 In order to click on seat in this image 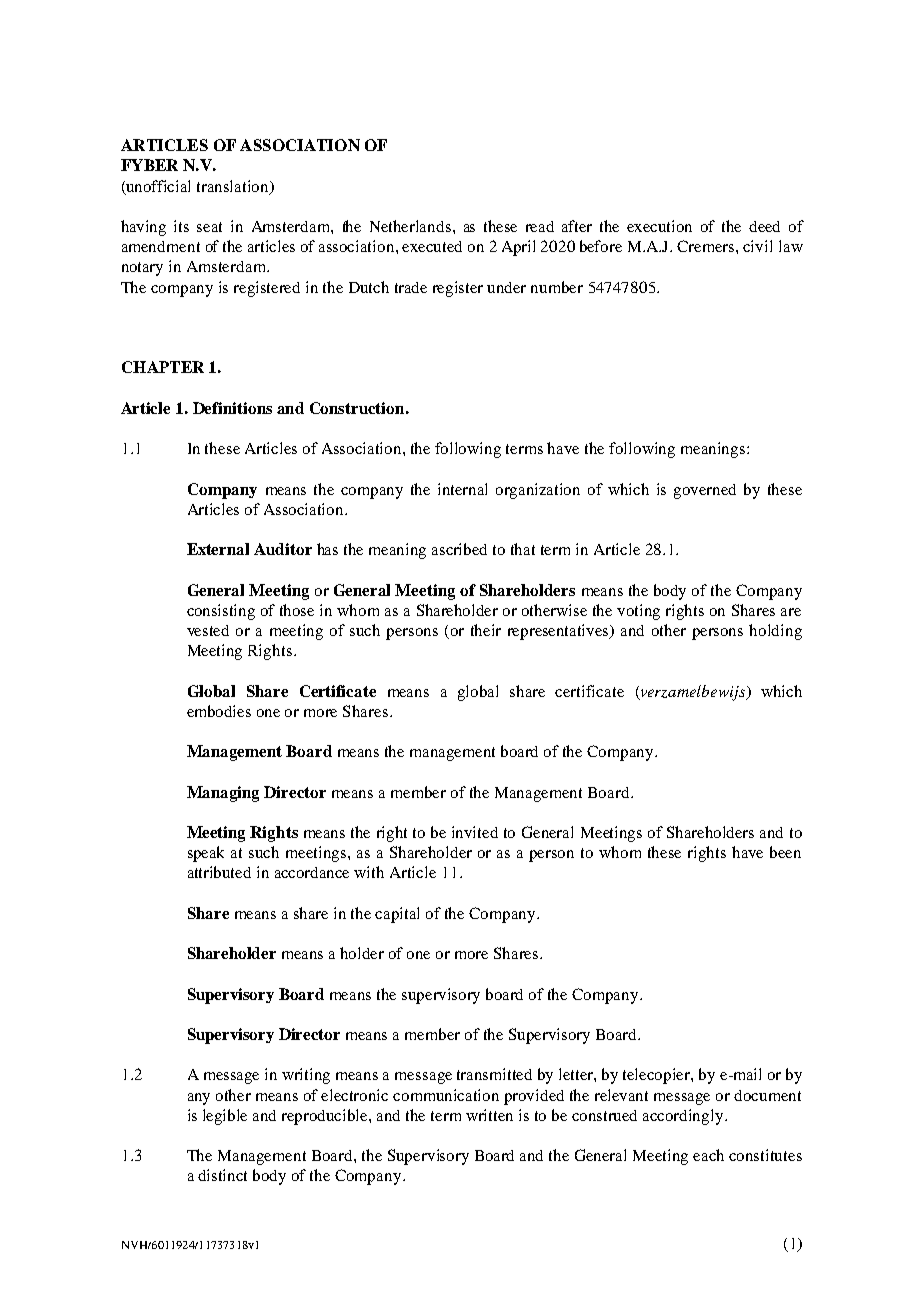, I will do `click(209, 227)`.
